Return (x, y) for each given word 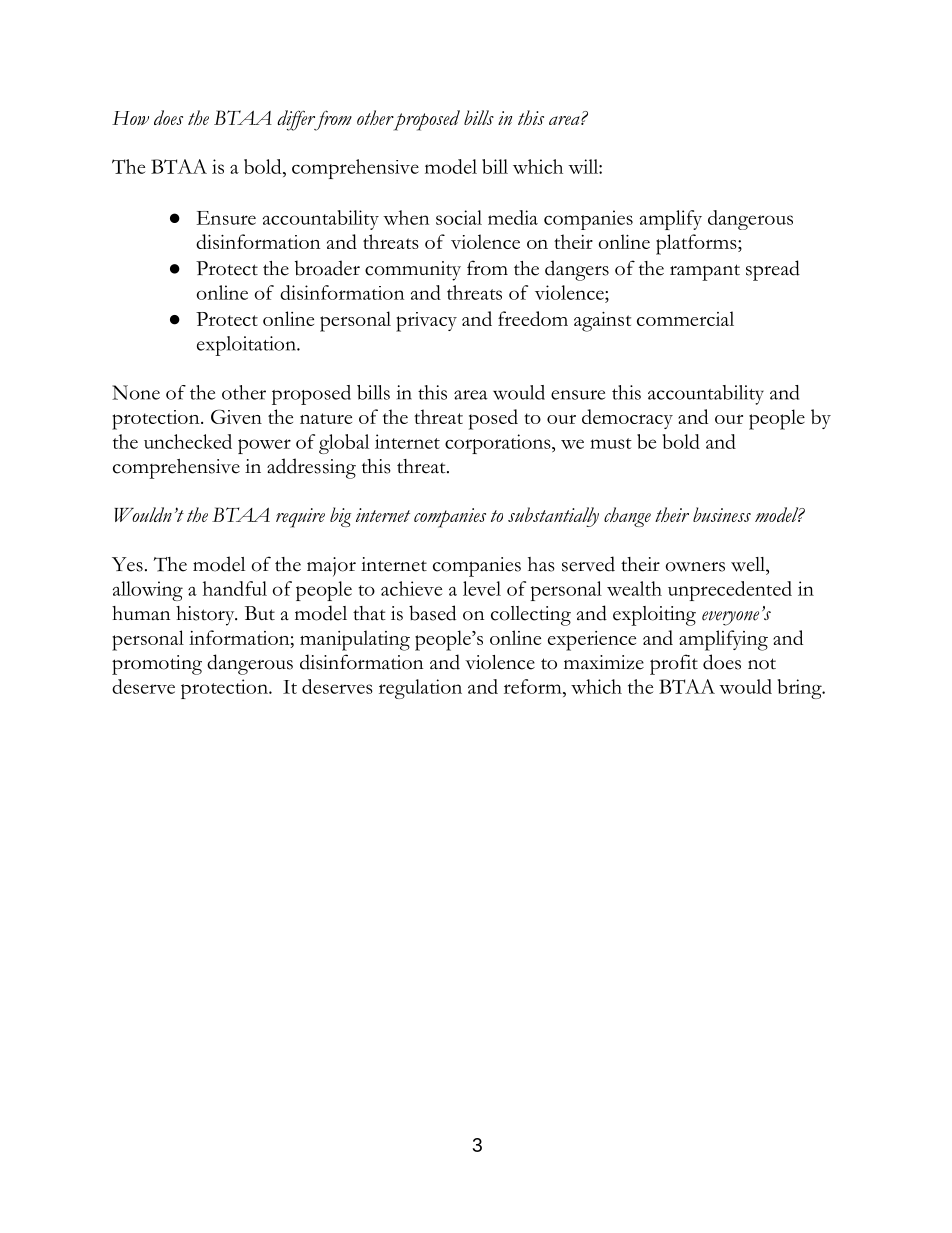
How (130, 118)
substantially (553, 517)
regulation (420, 689)
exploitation (247, 346)
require (300, 518)
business (722, 514)
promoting (157, 665)
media (513, 217)
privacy (426, 322)
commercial (685, 318)
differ (297, 120)
